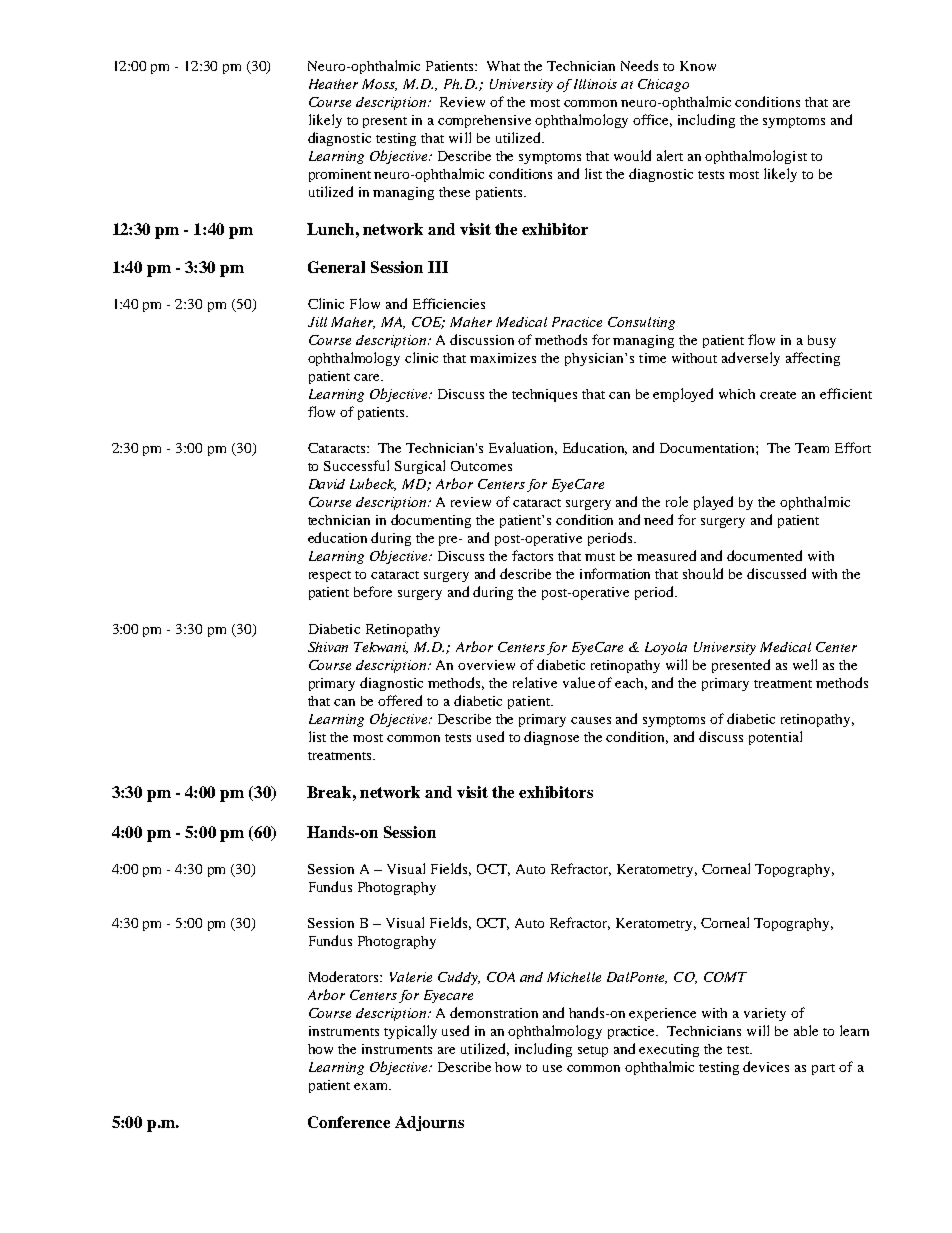 The image size is (952, 1233). What do you see at coordinates (379, 85) in the page?
I see `Moss` at bounding box center [379, 85].
